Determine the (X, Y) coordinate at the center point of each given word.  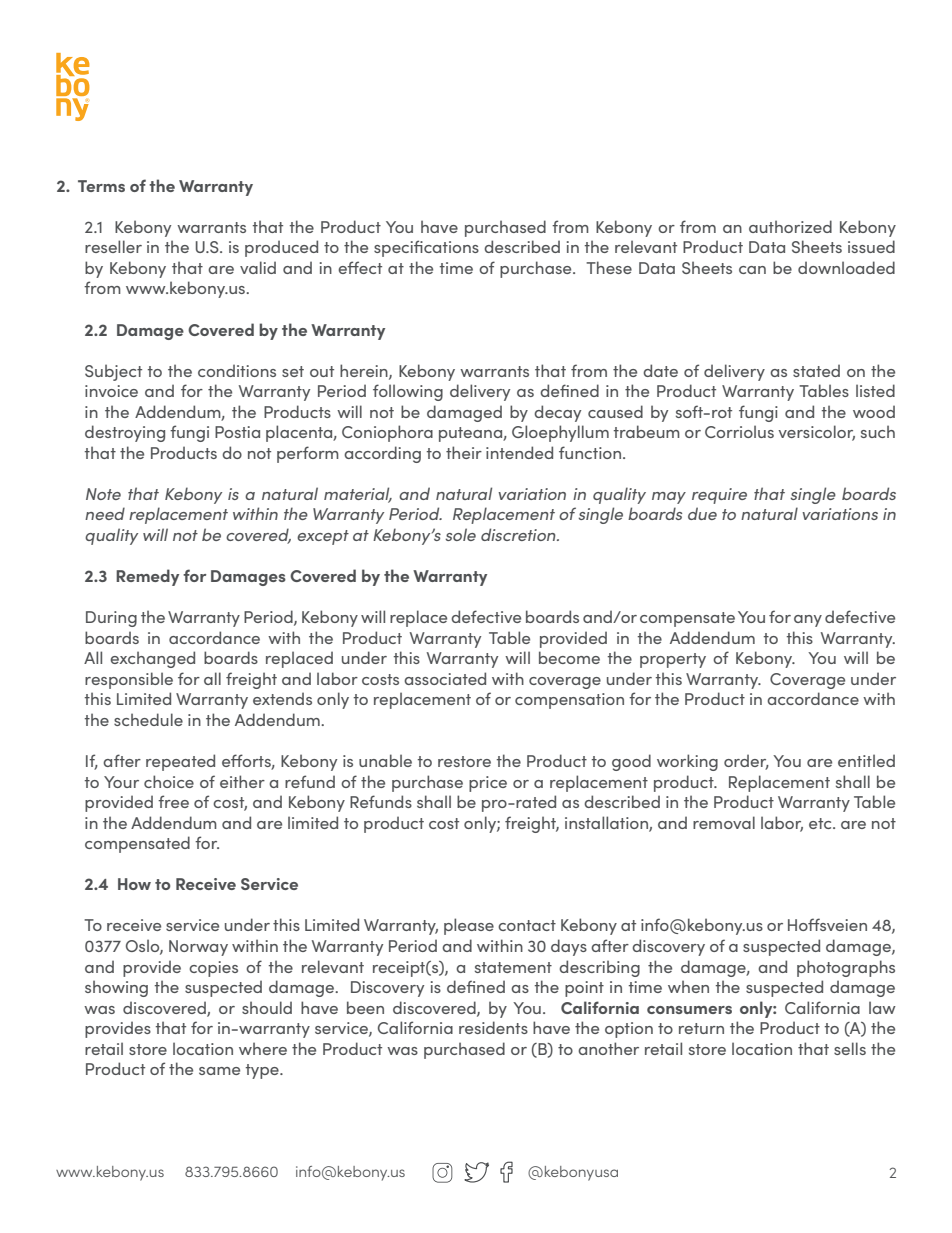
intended (519, 452)
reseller (113, 246)
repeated (180, 762)
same (219, 1071)
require (719, 496)
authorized (790, 226)
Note (103, 494)
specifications (426, 248)
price (488, 784)
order (746, 762)
